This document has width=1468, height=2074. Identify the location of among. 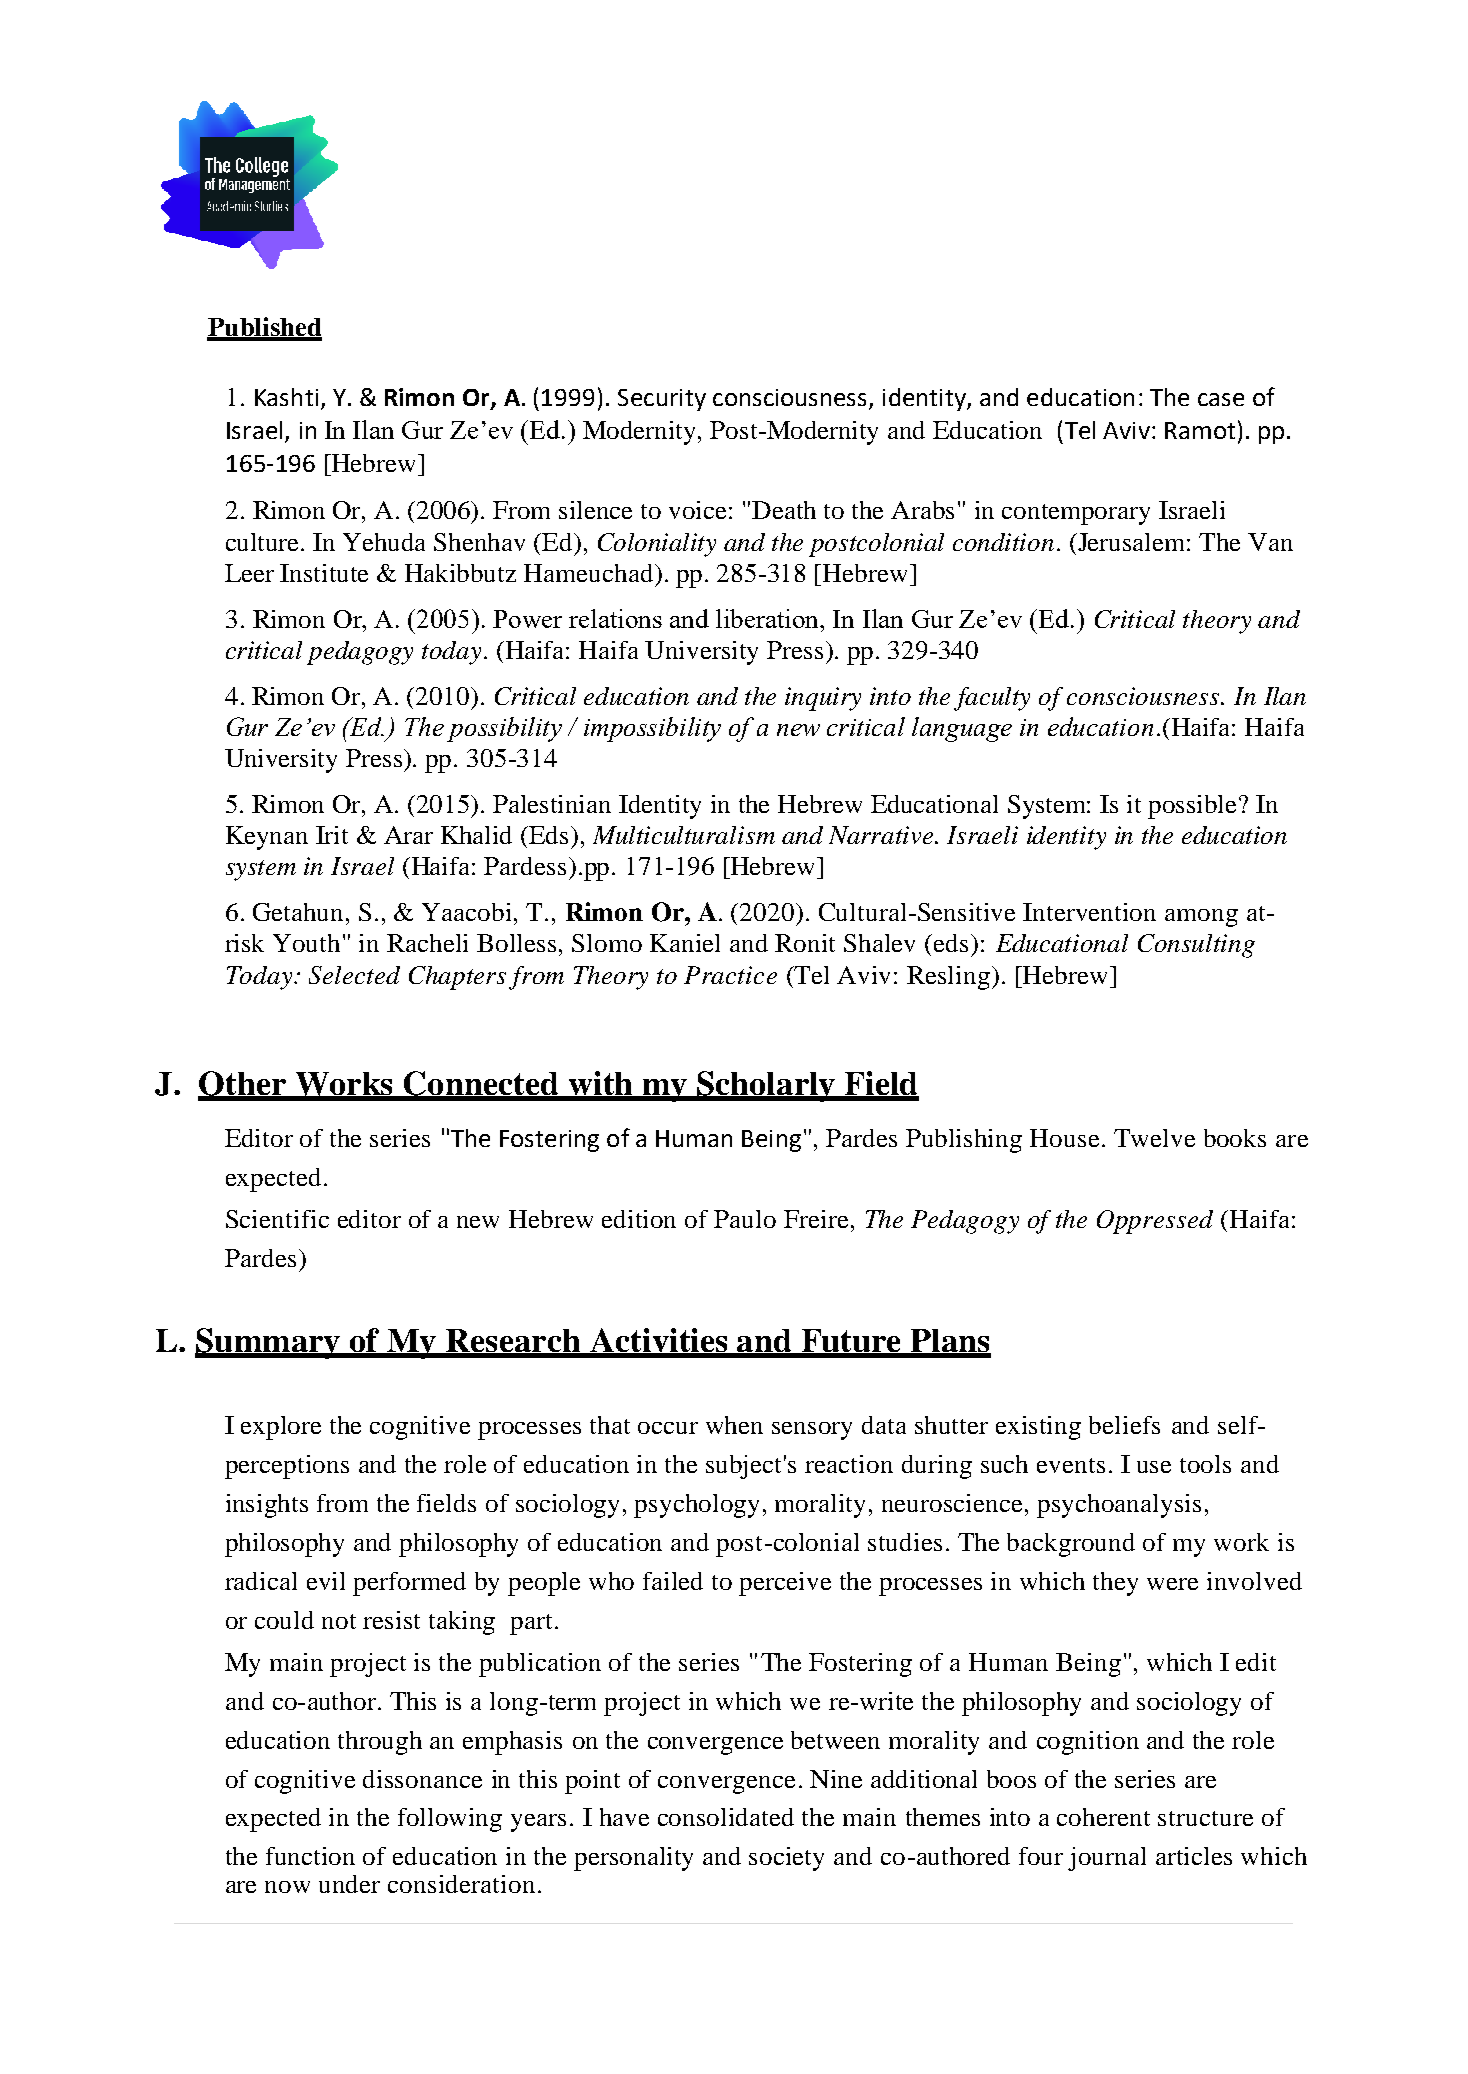
(1201, 918).
